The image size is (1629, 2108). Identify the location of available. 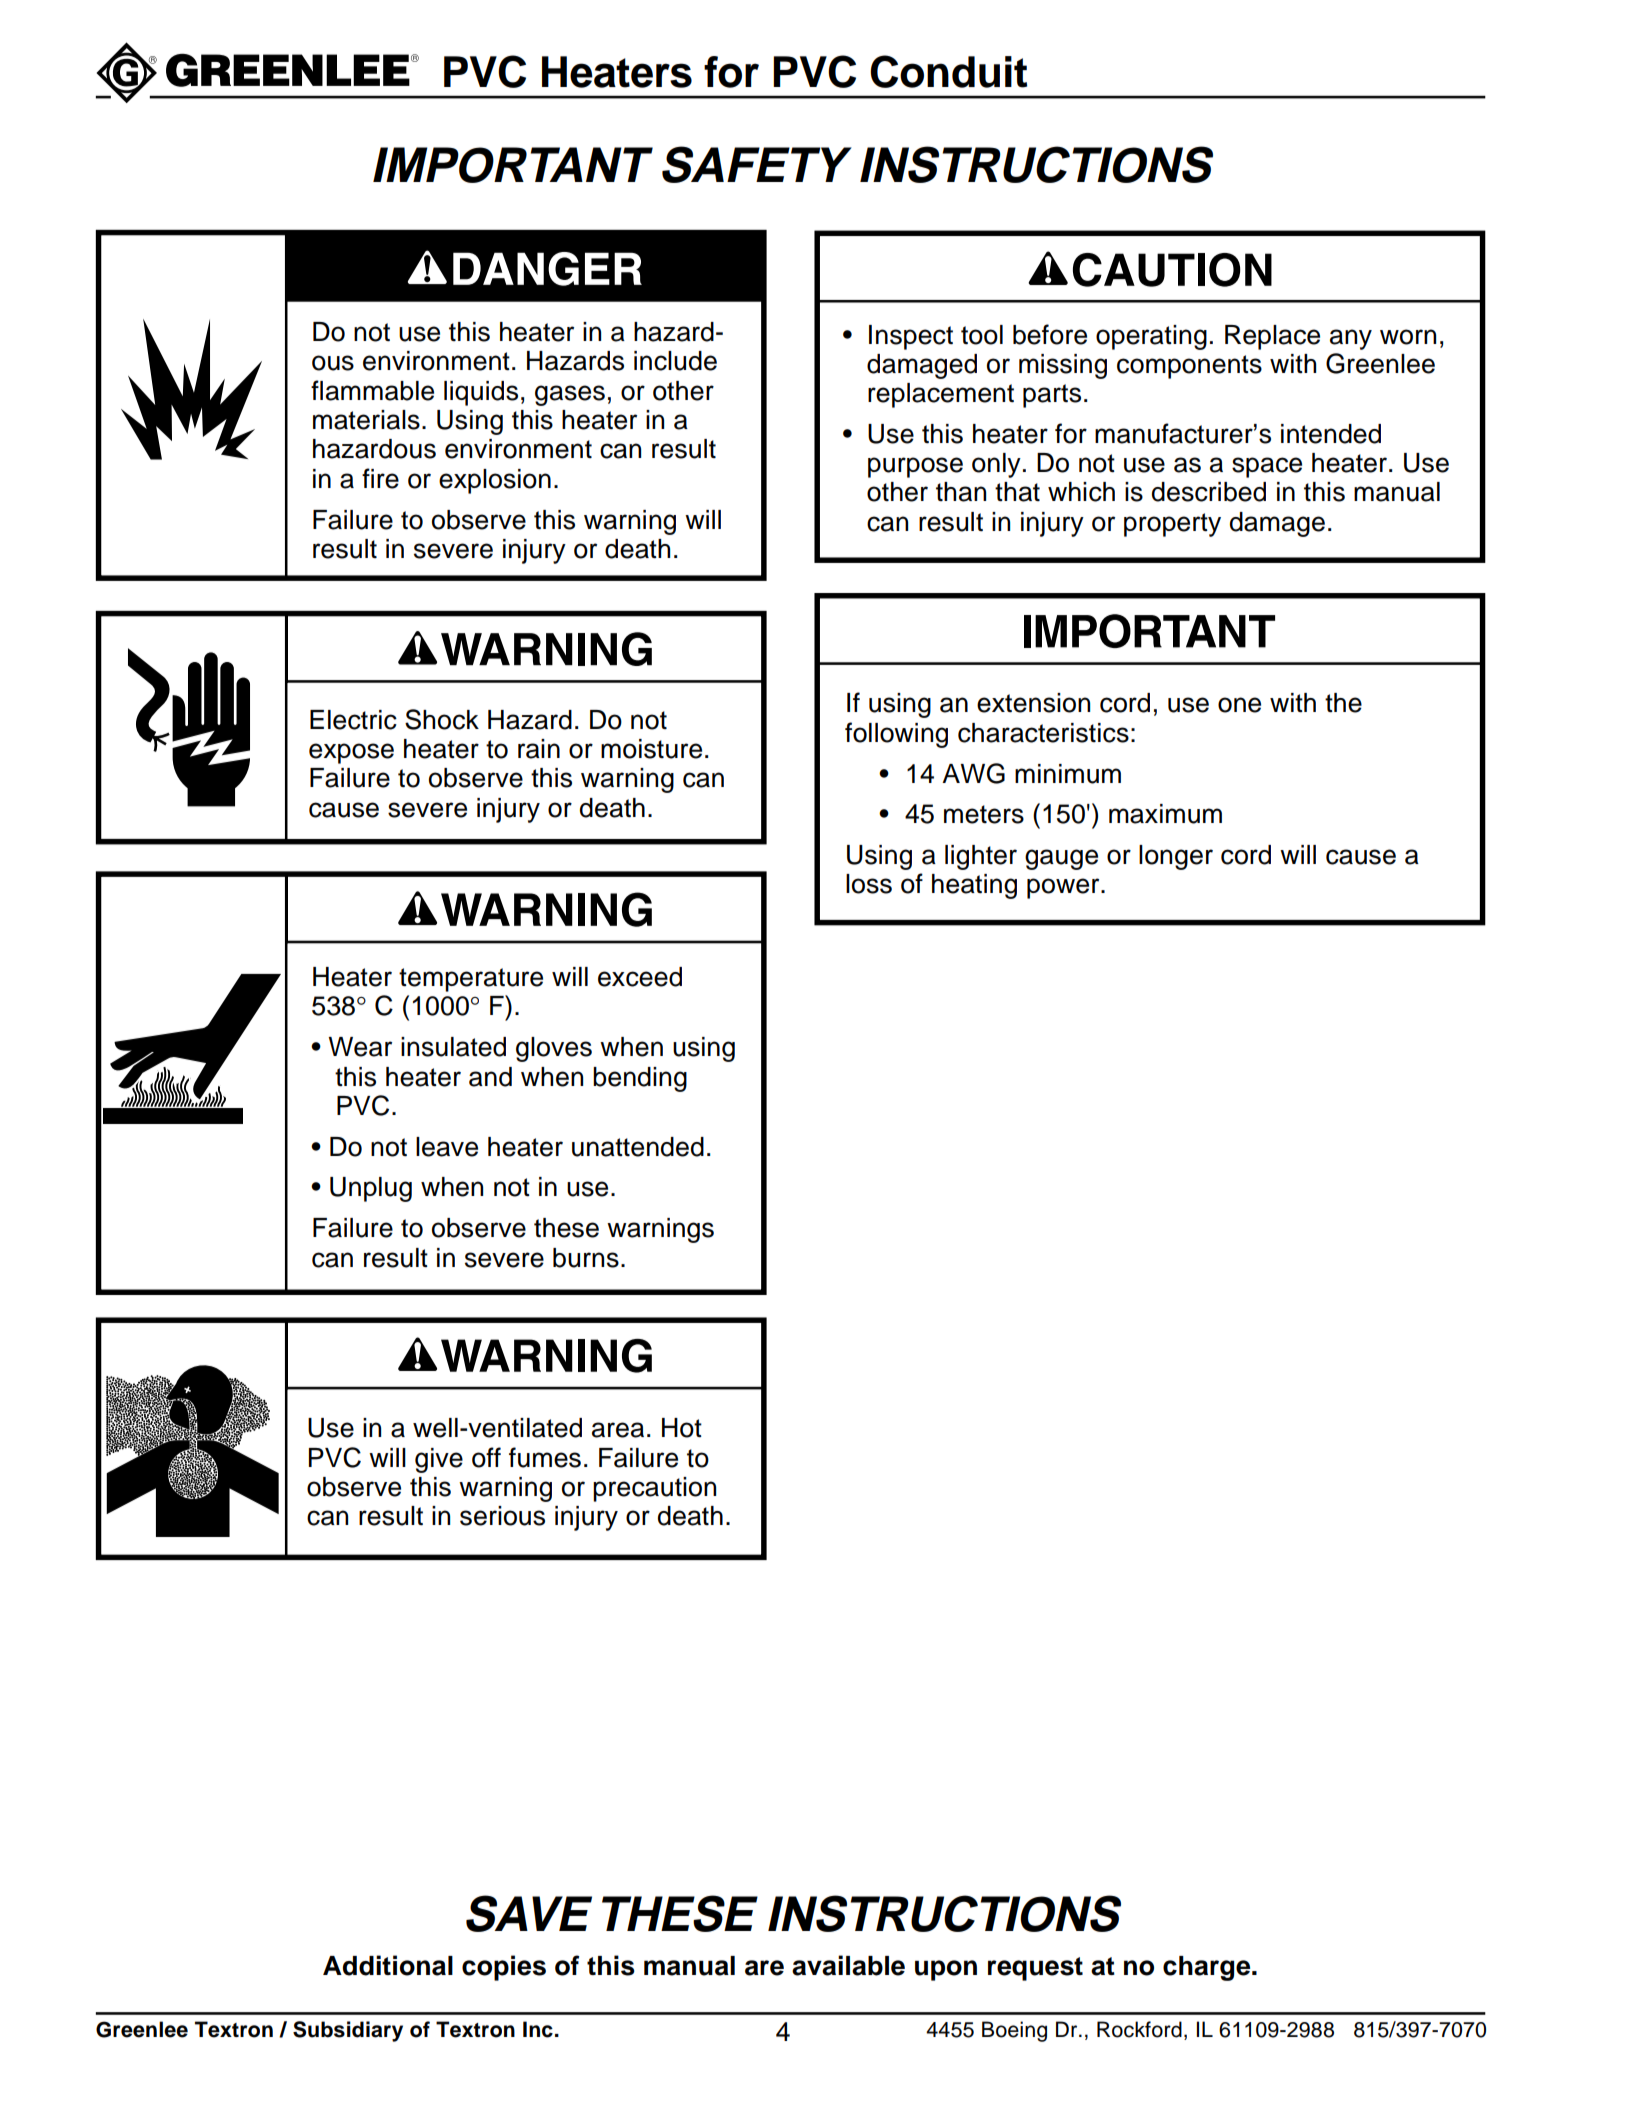
(848, 1965).
